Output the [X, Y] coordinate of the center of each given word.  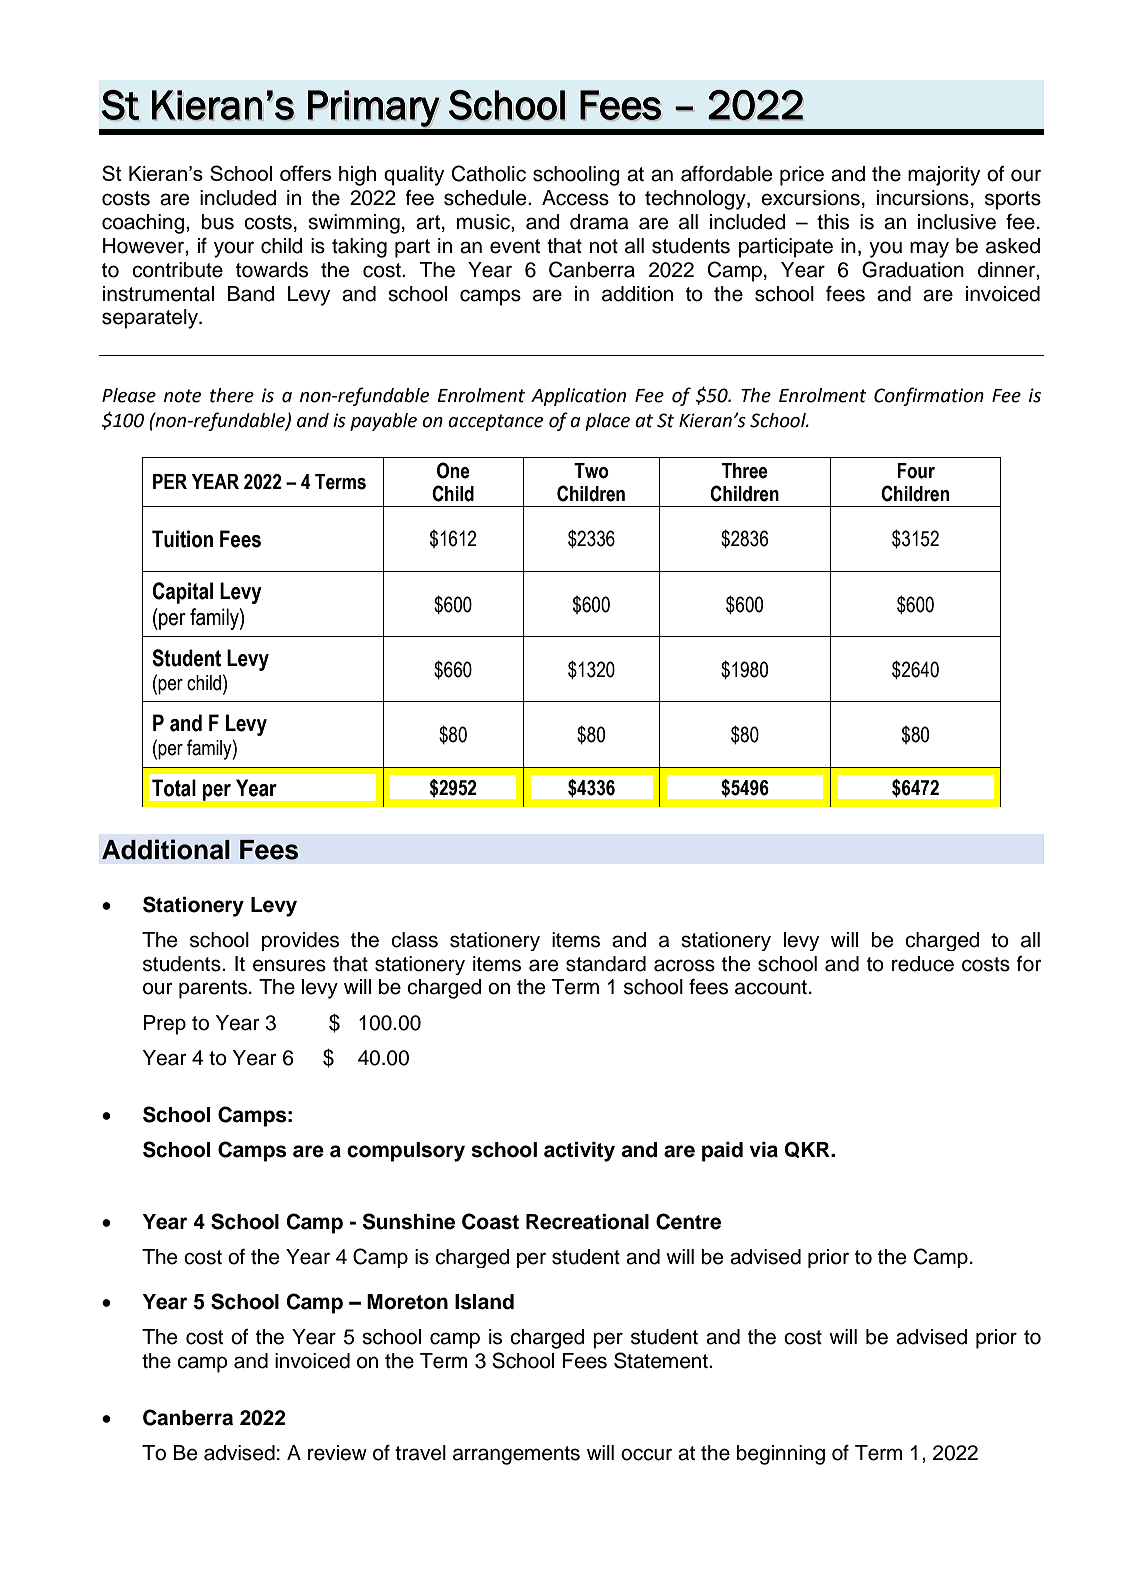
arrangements [516, 1455]
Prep [165, 1025]
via [763, 1150]
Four [916, 471]
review [337, 1453]
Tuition [182, 539]
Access [575, 198]
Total [174, 788]
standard [606, 964]
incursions [923, 198]
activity [579, 1152]
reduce [923, 964]
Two [591, 471]
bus [217, 222]
